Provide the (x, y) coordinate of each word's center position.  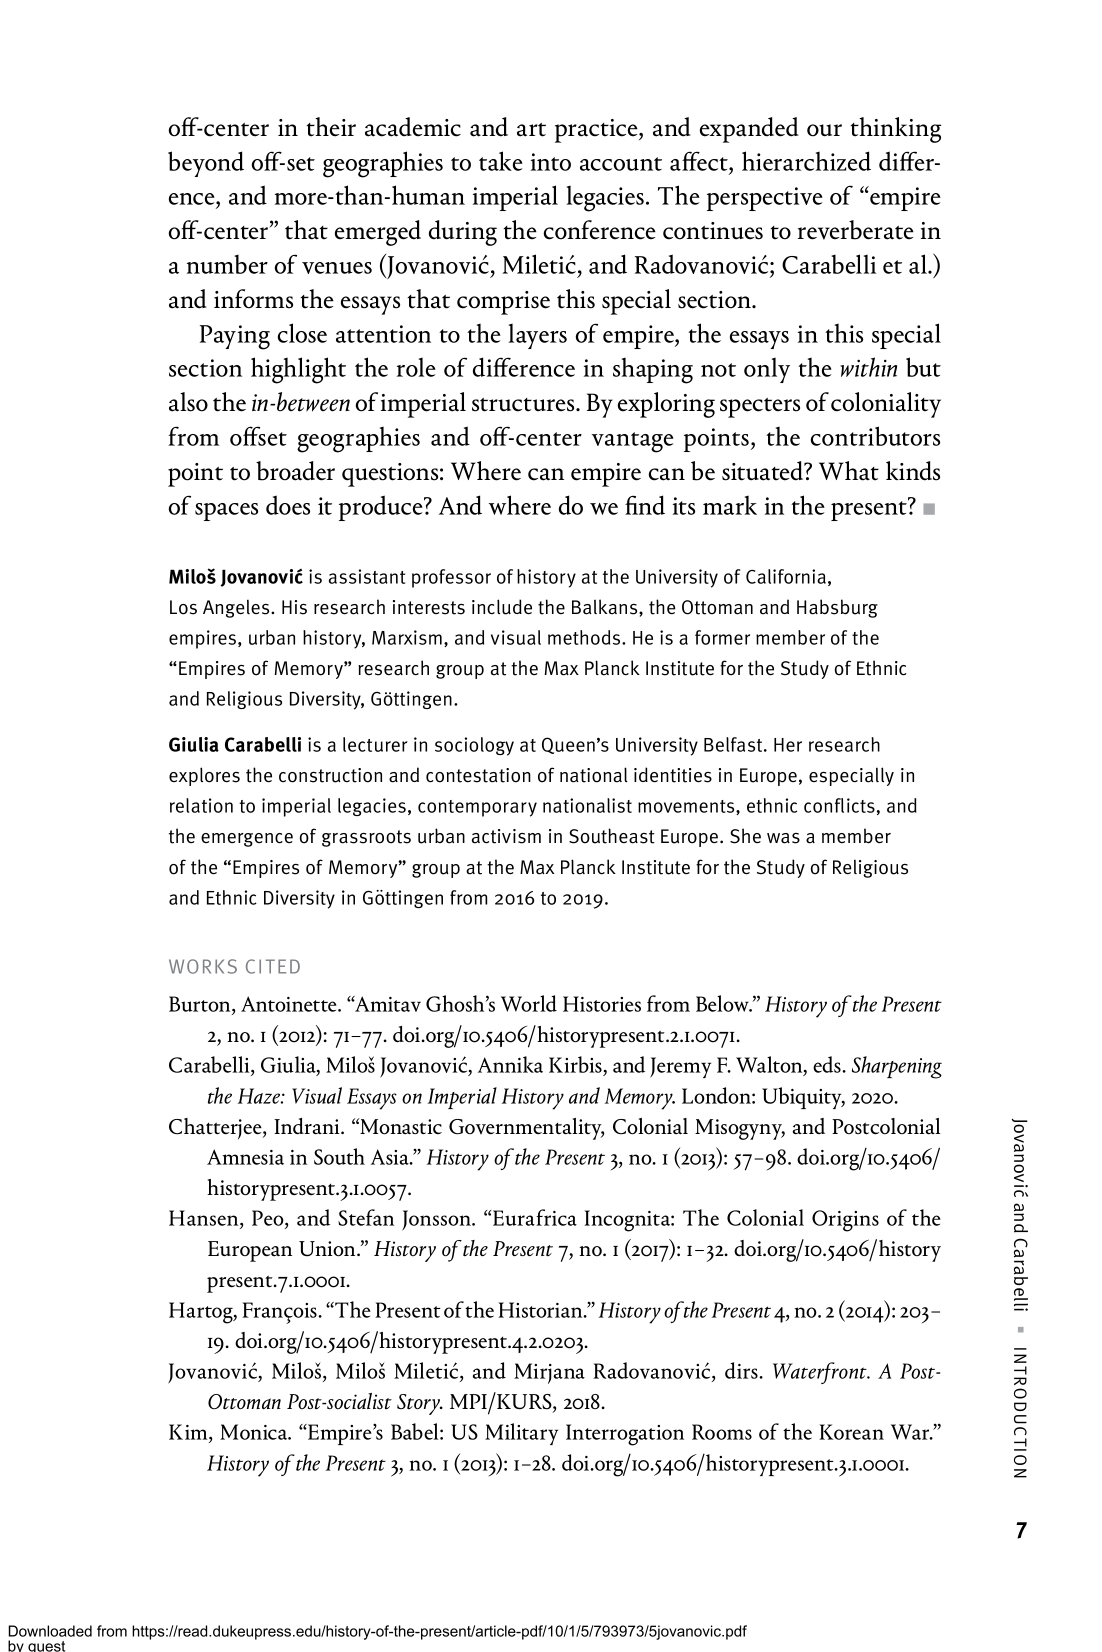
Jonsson (438, 1220)
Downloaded (50, 1631)
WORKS (203, 966)
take (501, 161)
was (783, 838)
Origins (845, 1221)
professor (451, 578)
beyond (206, 164)
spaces (226, 512)
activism (506, 836)
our (824, 130)
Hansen (205, 1219)
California (786, 576)
